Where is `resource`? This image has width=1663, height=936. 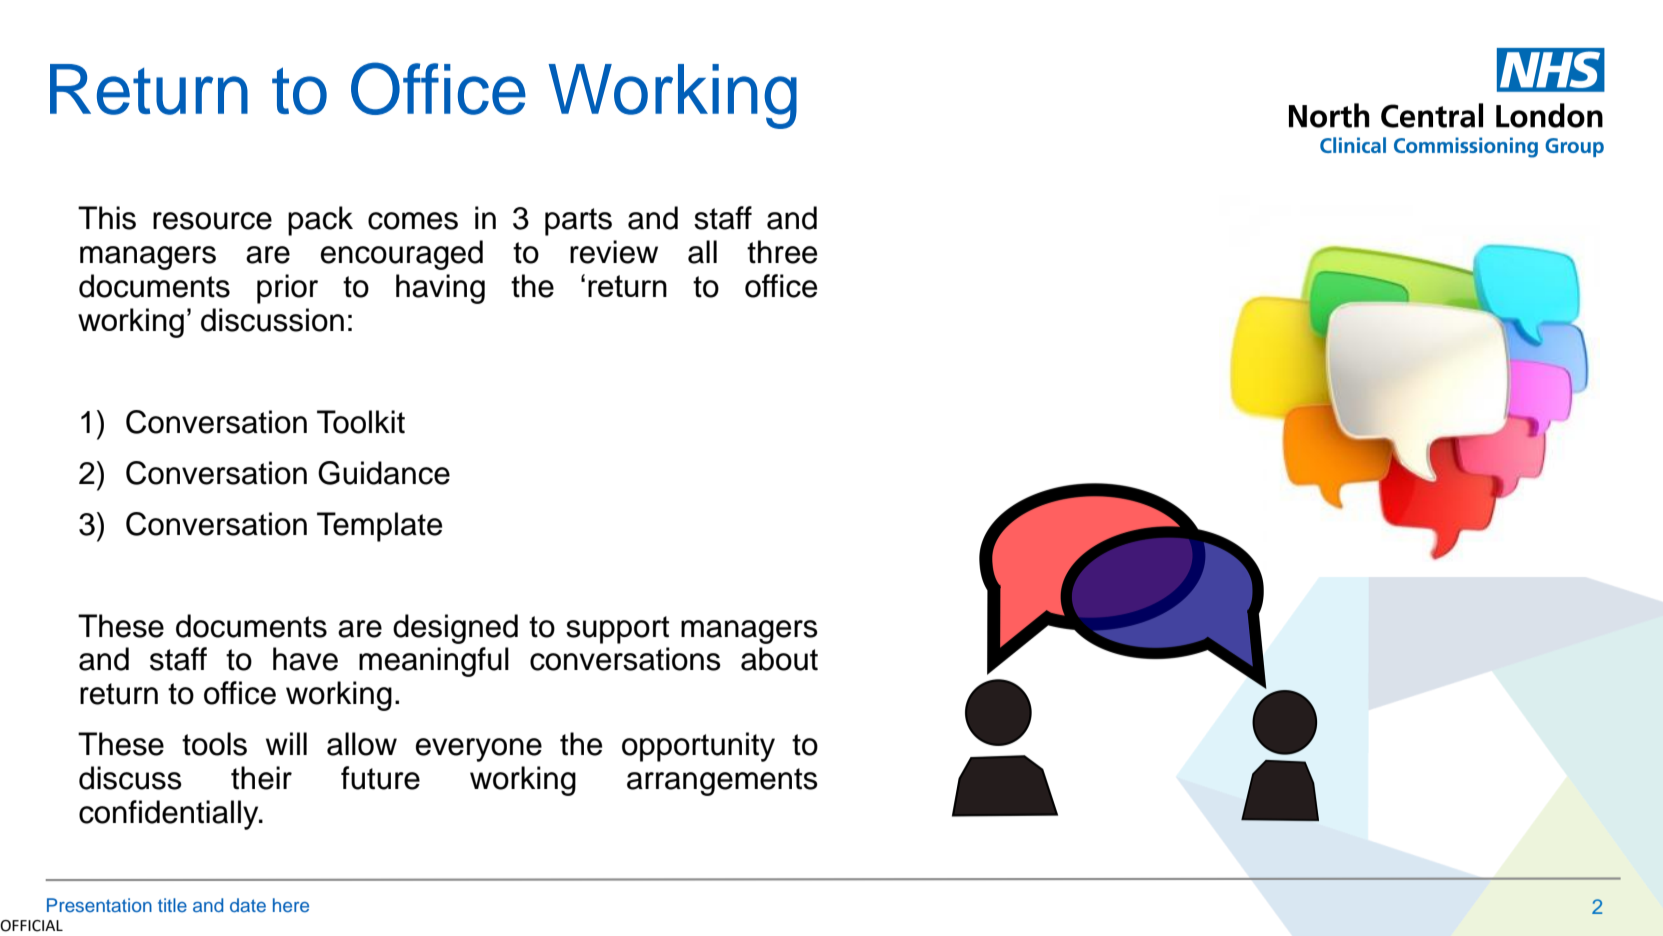
resource is located at coordinates (212, 221).
